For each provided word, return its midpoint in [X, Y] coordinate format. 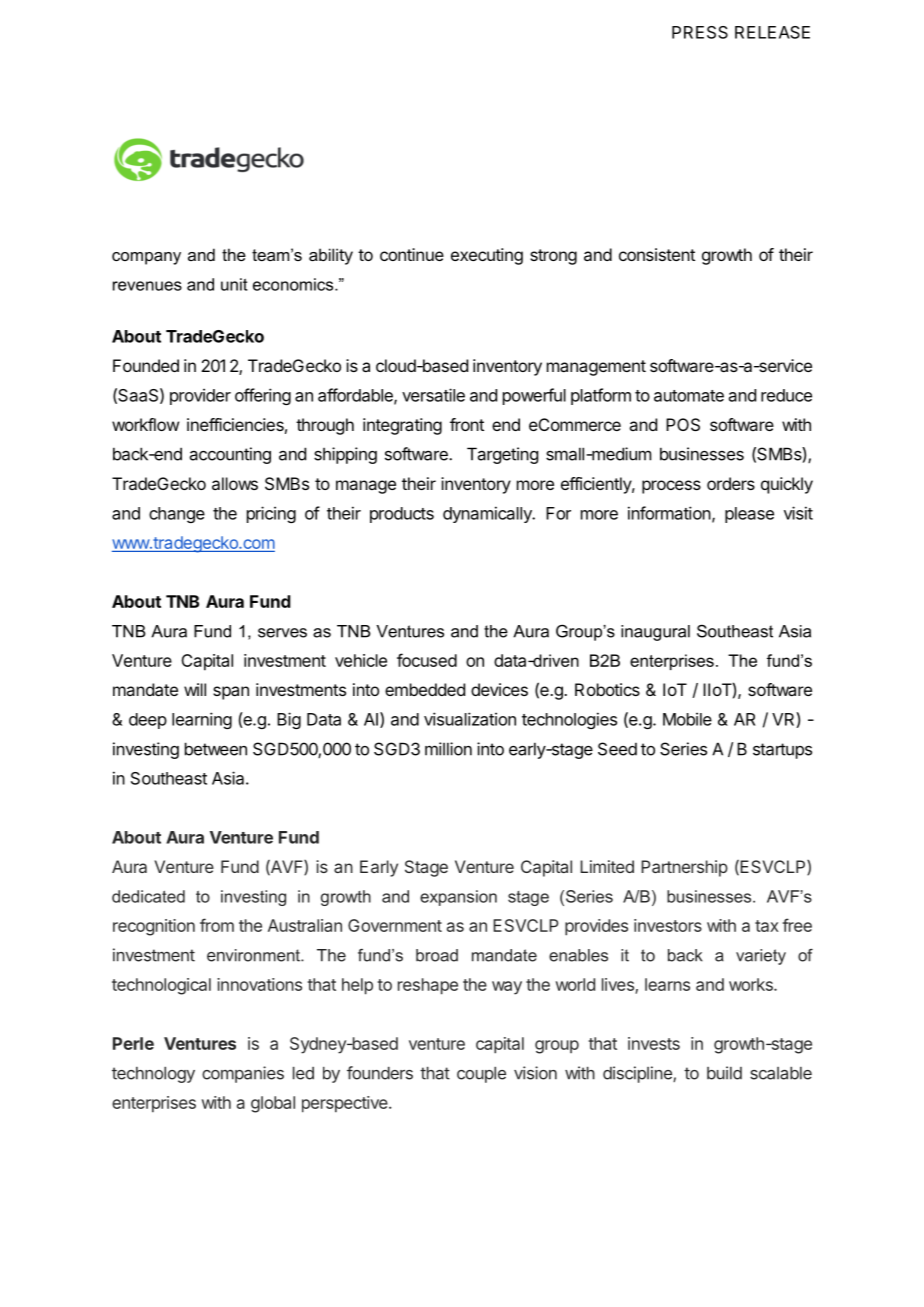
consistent [657, 254]
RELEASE [772, 32]
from [217, 925]
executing [487, 256]
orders [731, 483]
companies [243, 1074]
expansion [458, 898]
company [146, 258]
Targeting [502, 455]
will [195, 689]
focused [427, 660]
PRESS [700, 32]
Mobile [687, 719]
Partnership [684, 868]
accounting [230, 455]
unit [234, 284]
